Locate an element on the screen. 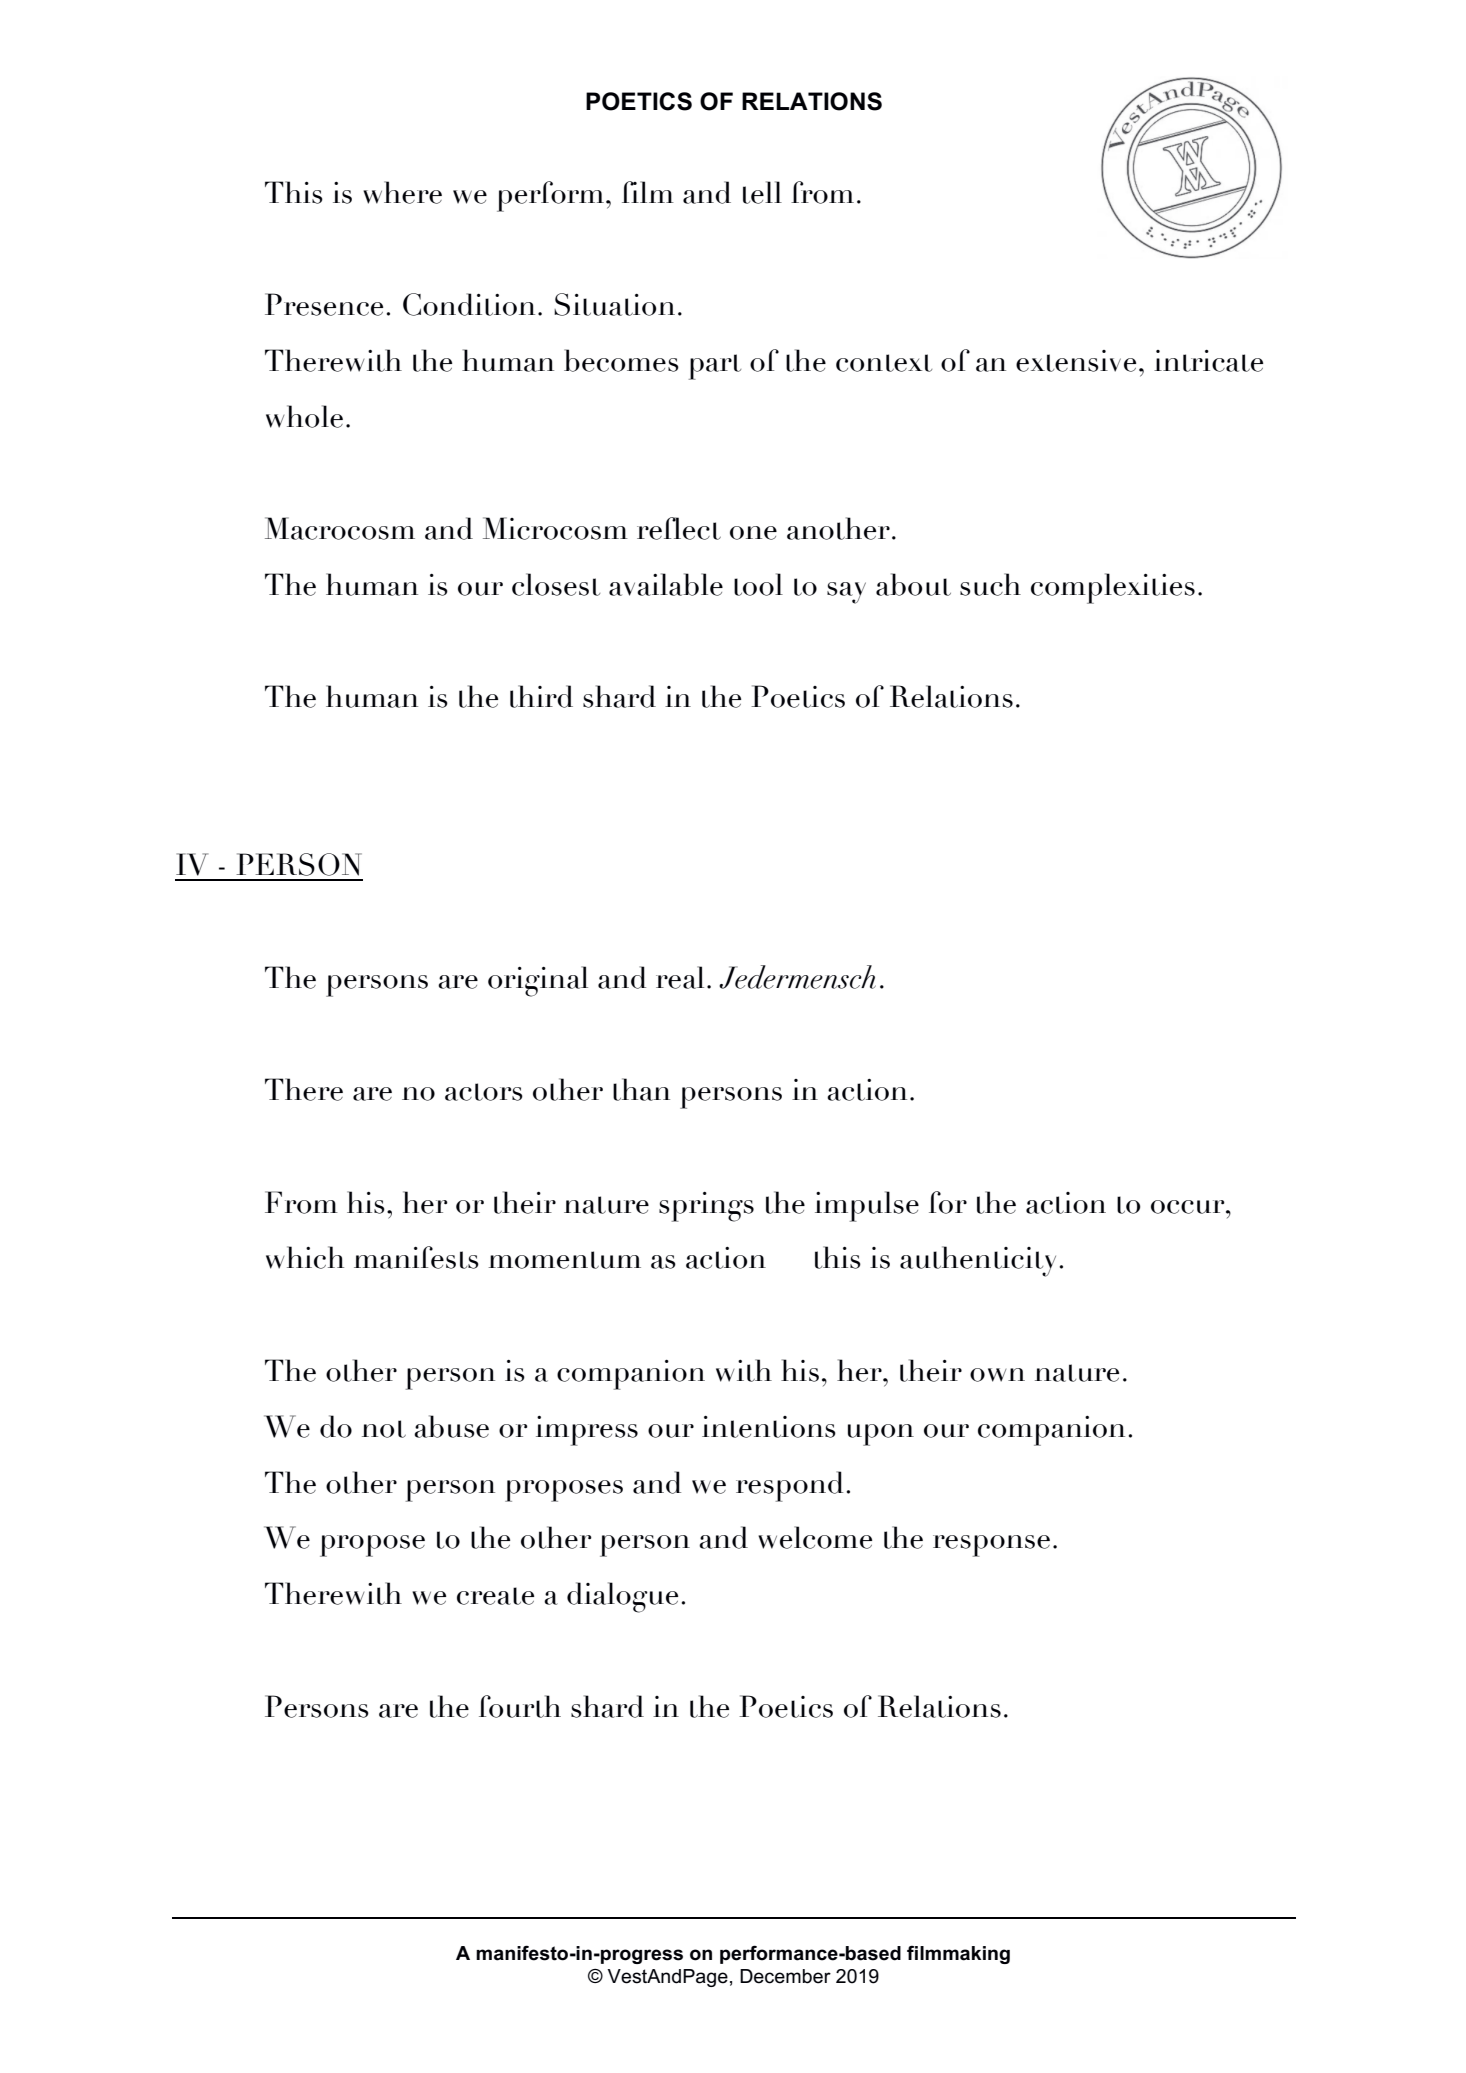 The width and height of the screenshot is (1466, 2073). where is located at coordinates (402, 192).
